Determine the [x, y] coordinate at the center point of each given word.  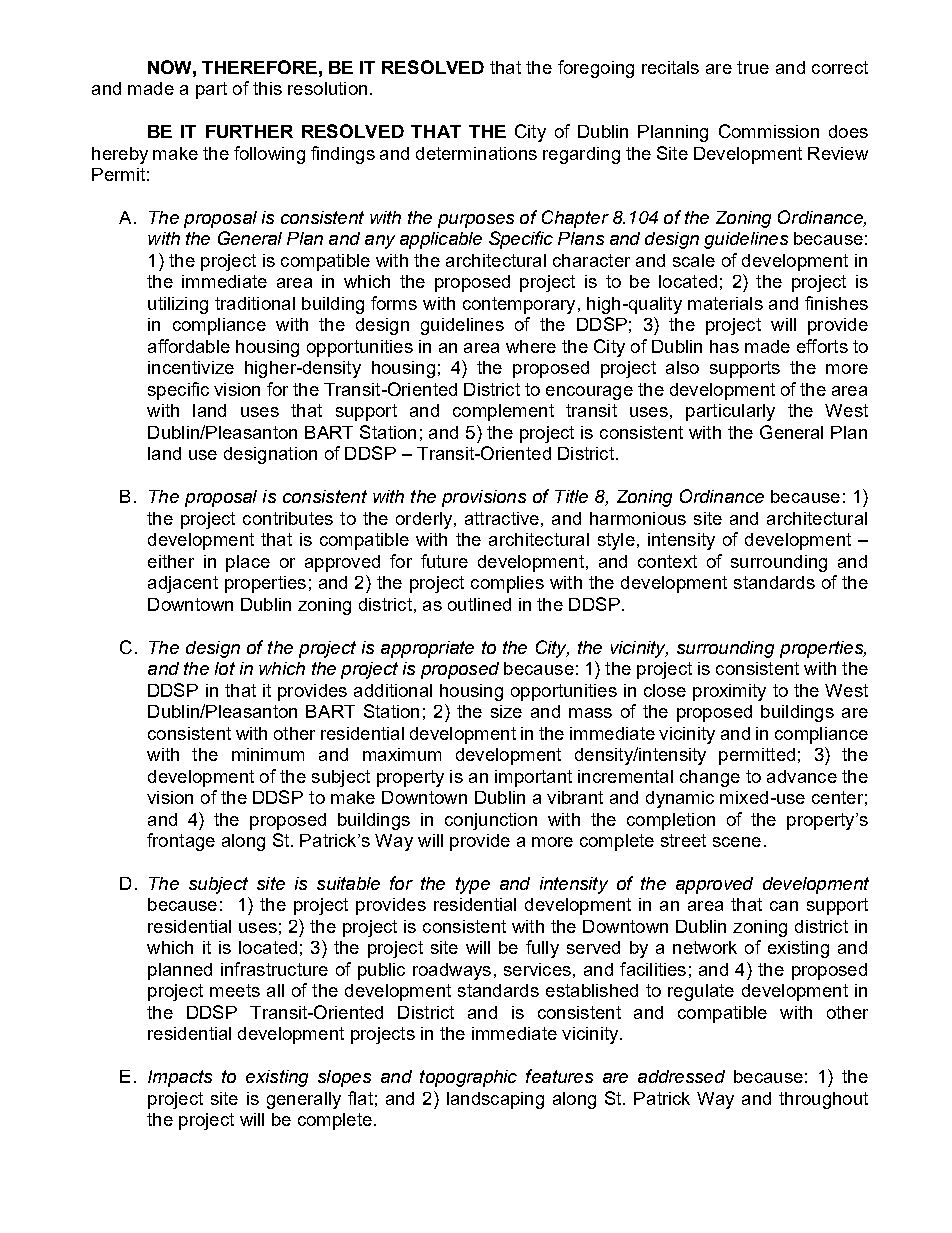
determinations [476, 153]
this [267, 88]
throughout [823, 1100]
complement [503, 412]
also [682, 367]
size [506, 711]
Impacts [180, 1078]
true [753, 67]
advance [802, 776]
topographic [468, 1078]
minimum [268, 754]
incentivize [191, 367]
